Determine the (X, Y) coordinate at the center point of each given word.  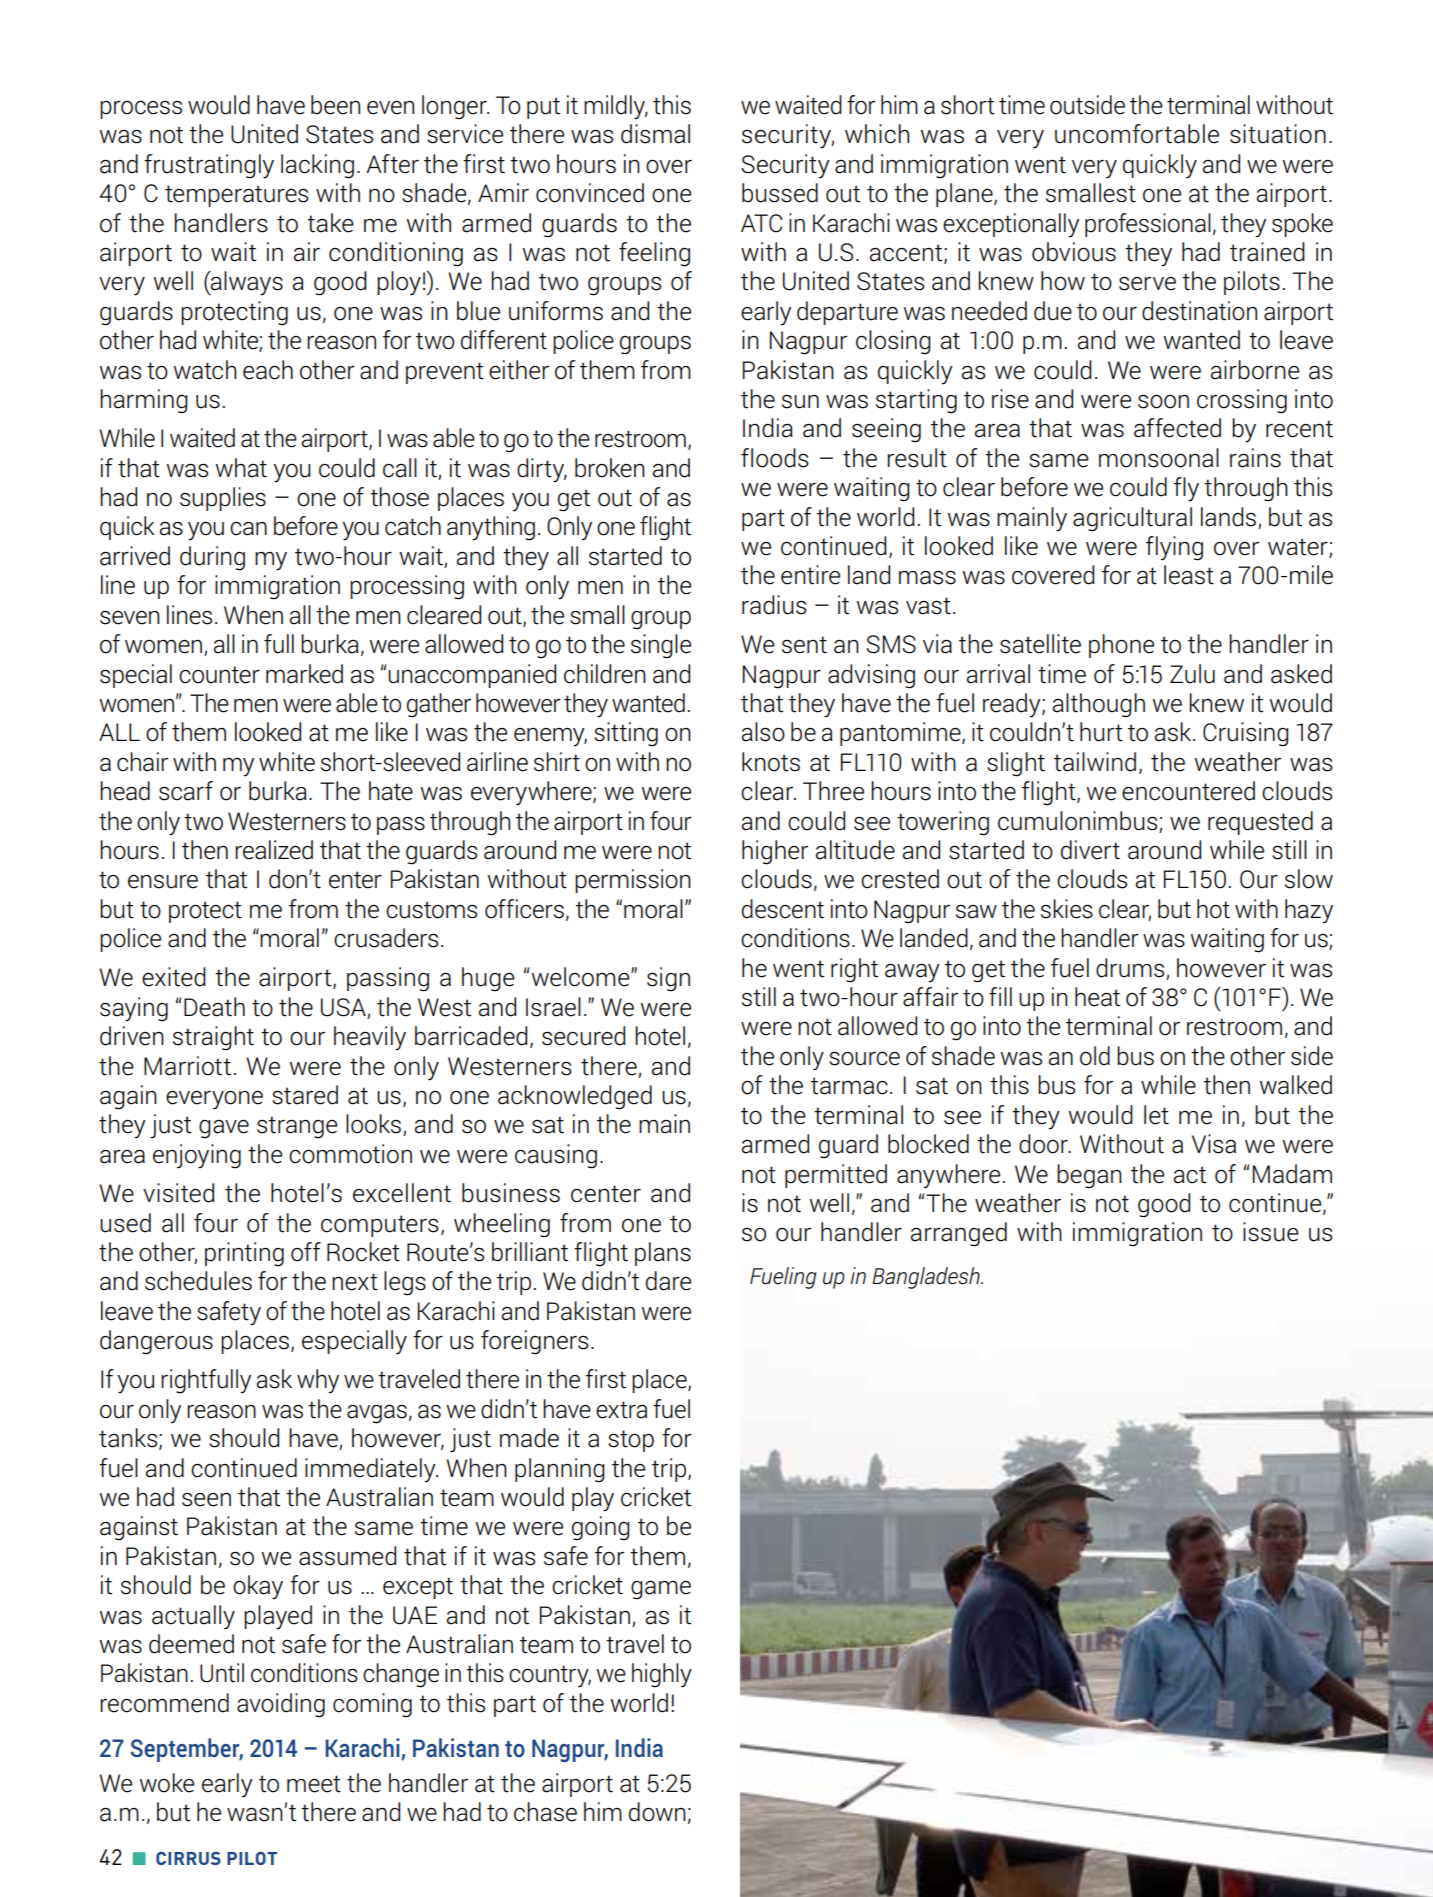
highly (662, 1675)
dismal (655, 134)
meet (314, 1784)
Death (214, 1007)
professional (1148, 225)
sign (668, 979)
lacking (317, 166)
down (657, 1812)
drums (1130, 968)
